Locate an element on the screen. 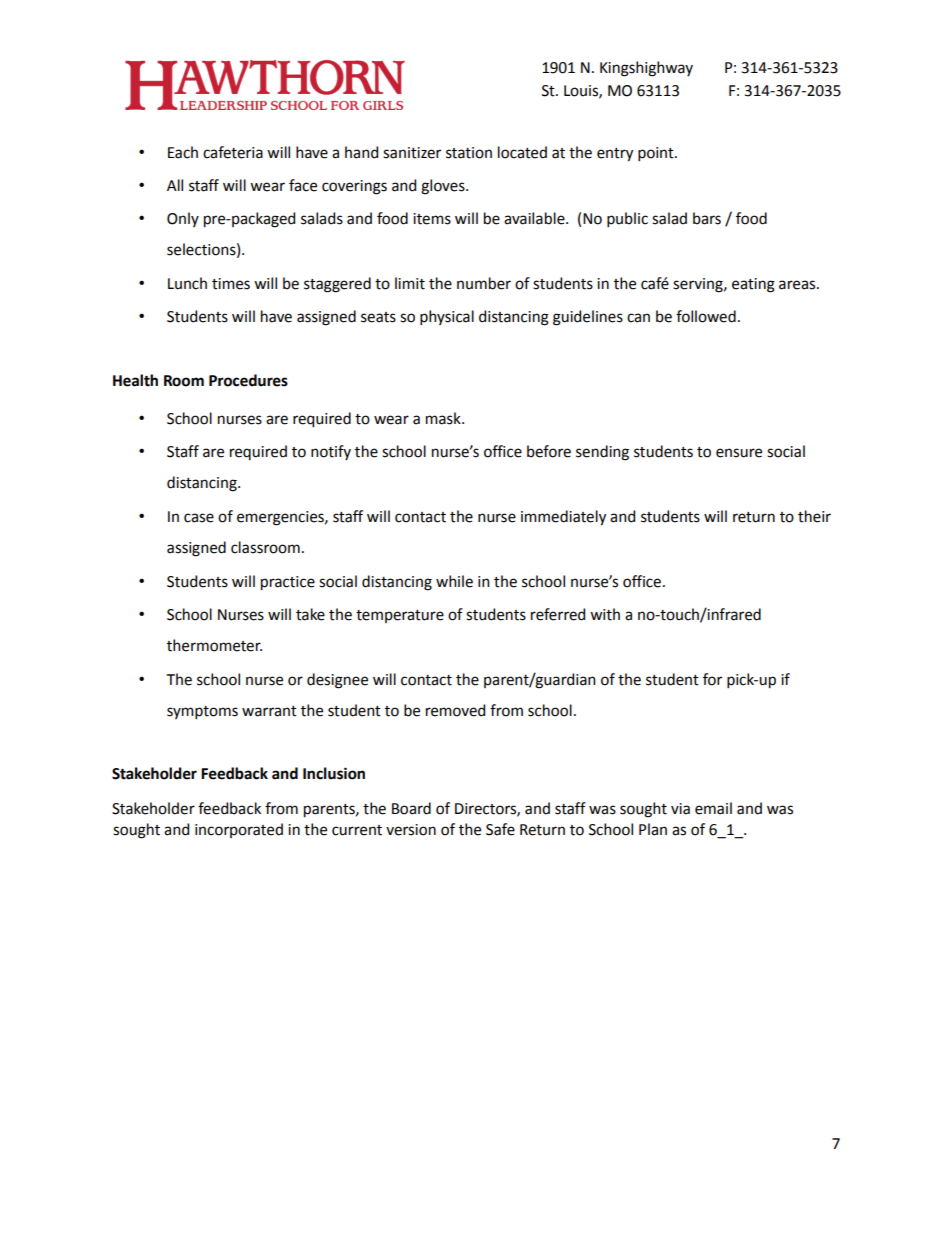  ensure is located at coordinates (739, 453).
